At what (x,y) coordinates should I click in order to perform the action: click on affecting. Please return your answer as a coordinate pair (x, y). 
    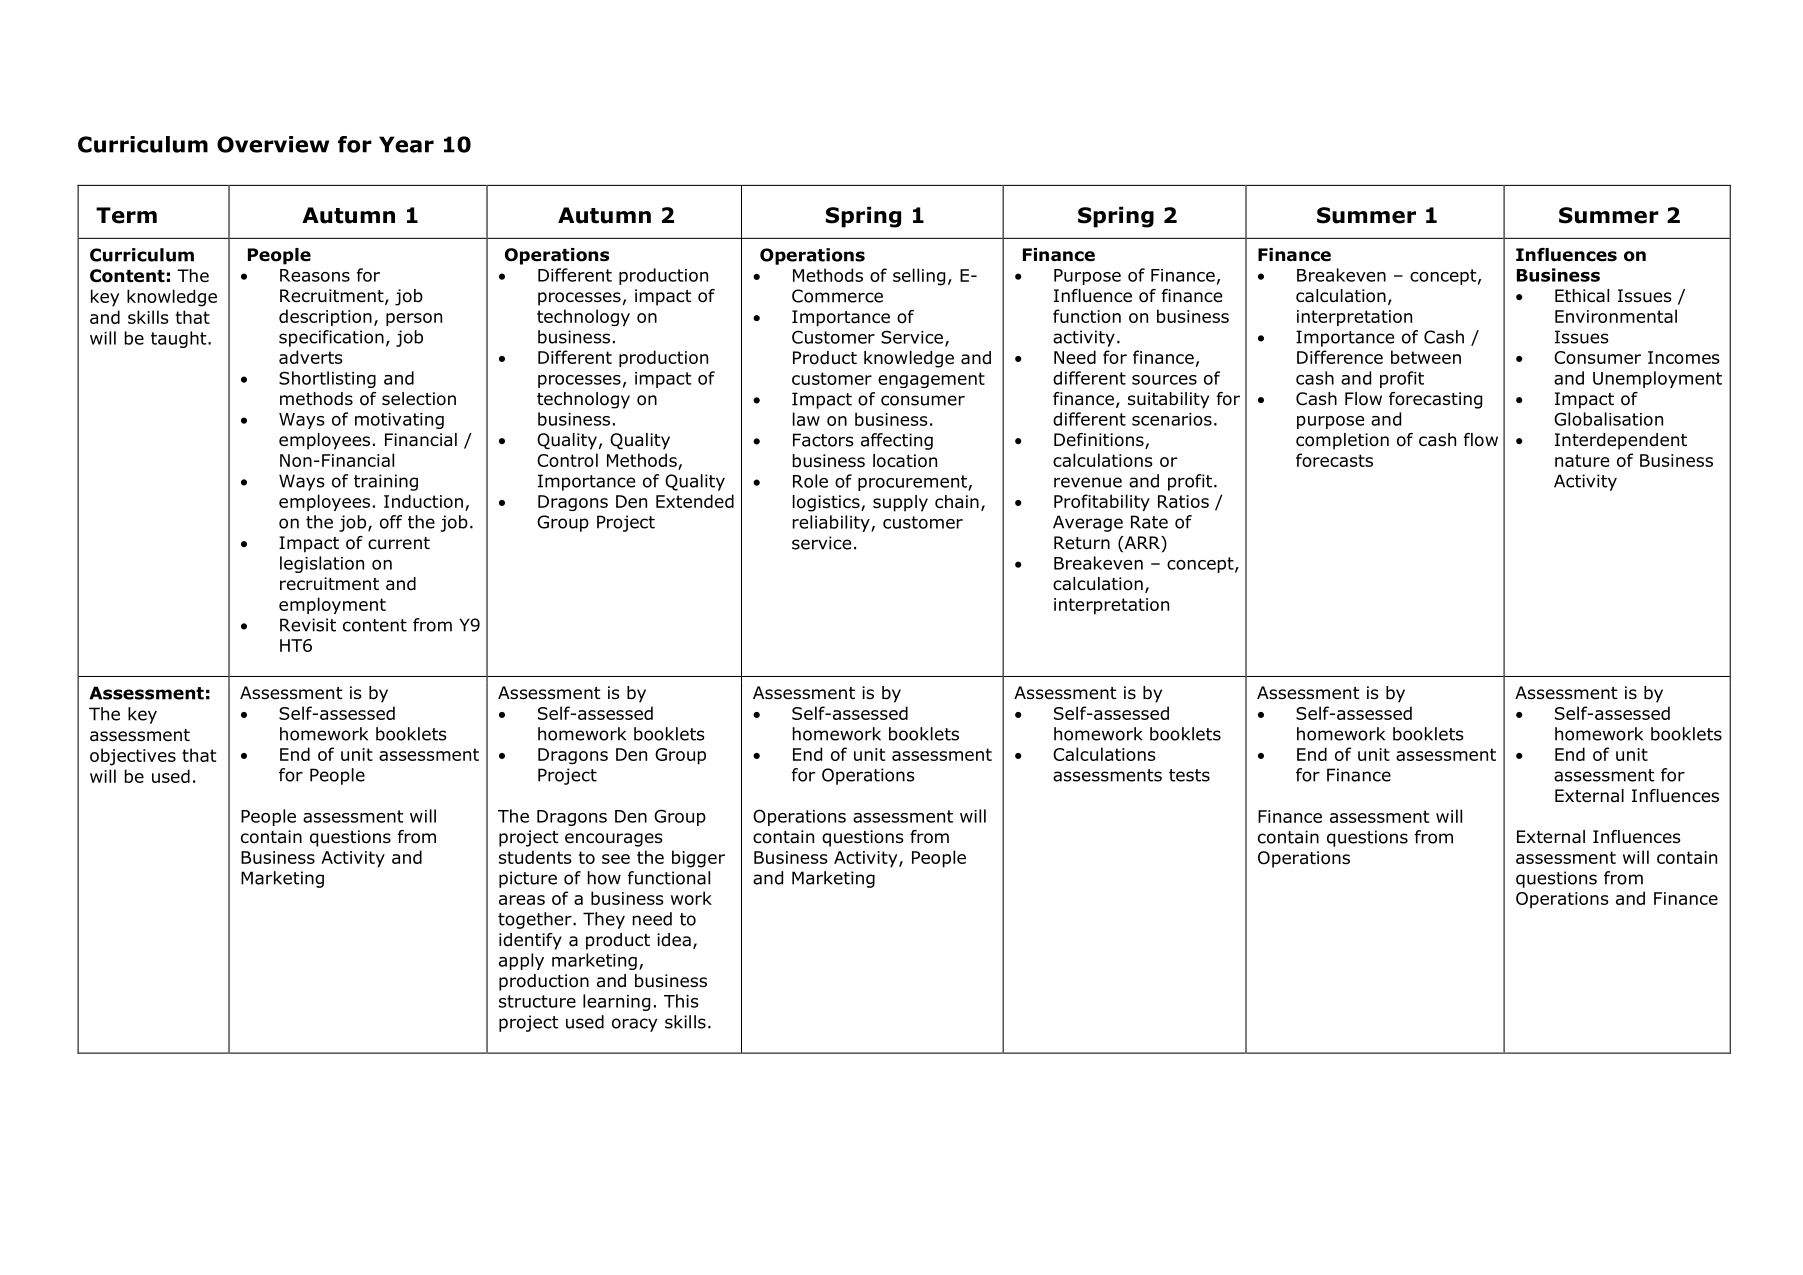
    Looking at the image, I should click on (897, 441).
